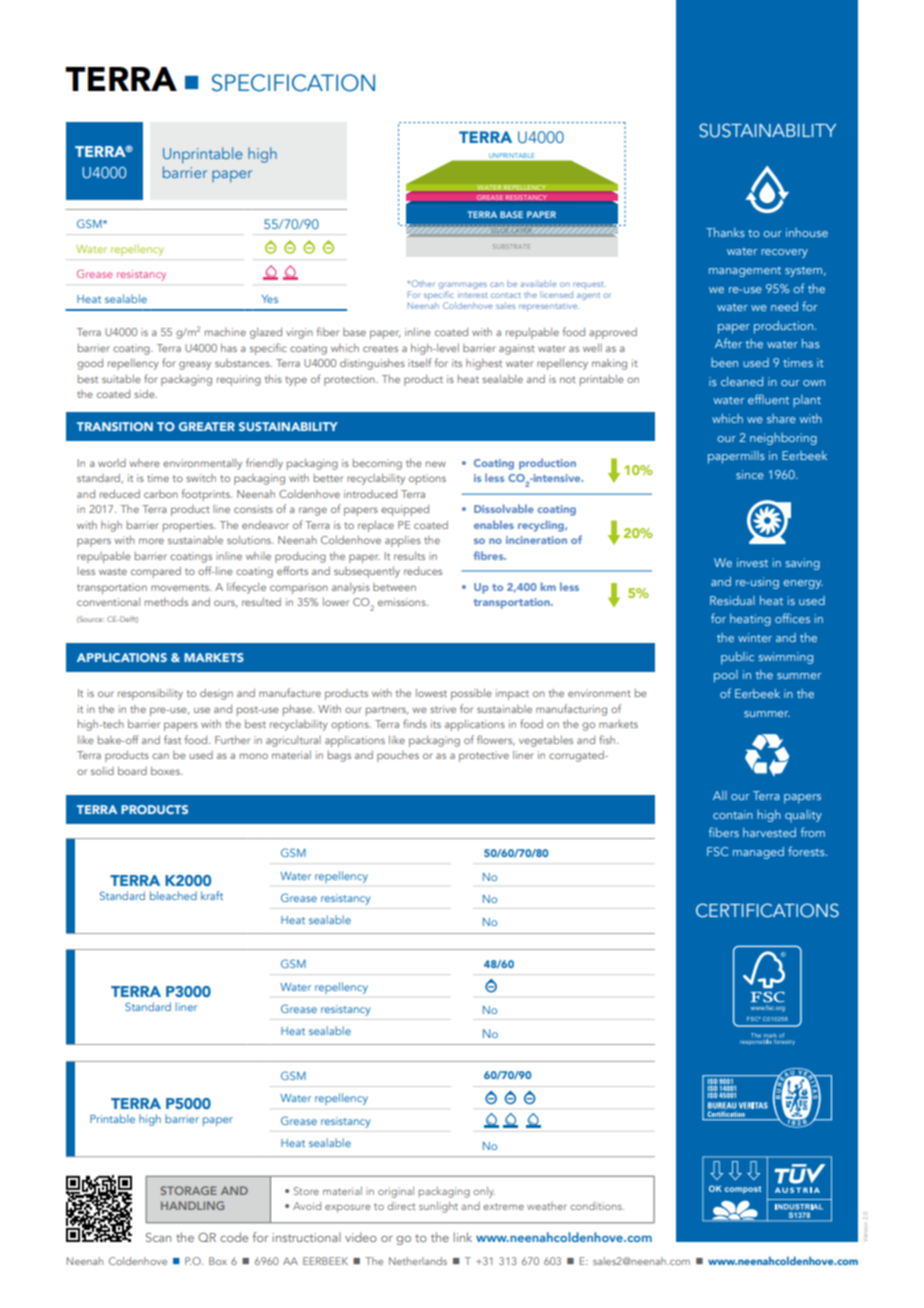  Describe the element at coordinates (733, 814) in the image. I see `contain` at that location.
